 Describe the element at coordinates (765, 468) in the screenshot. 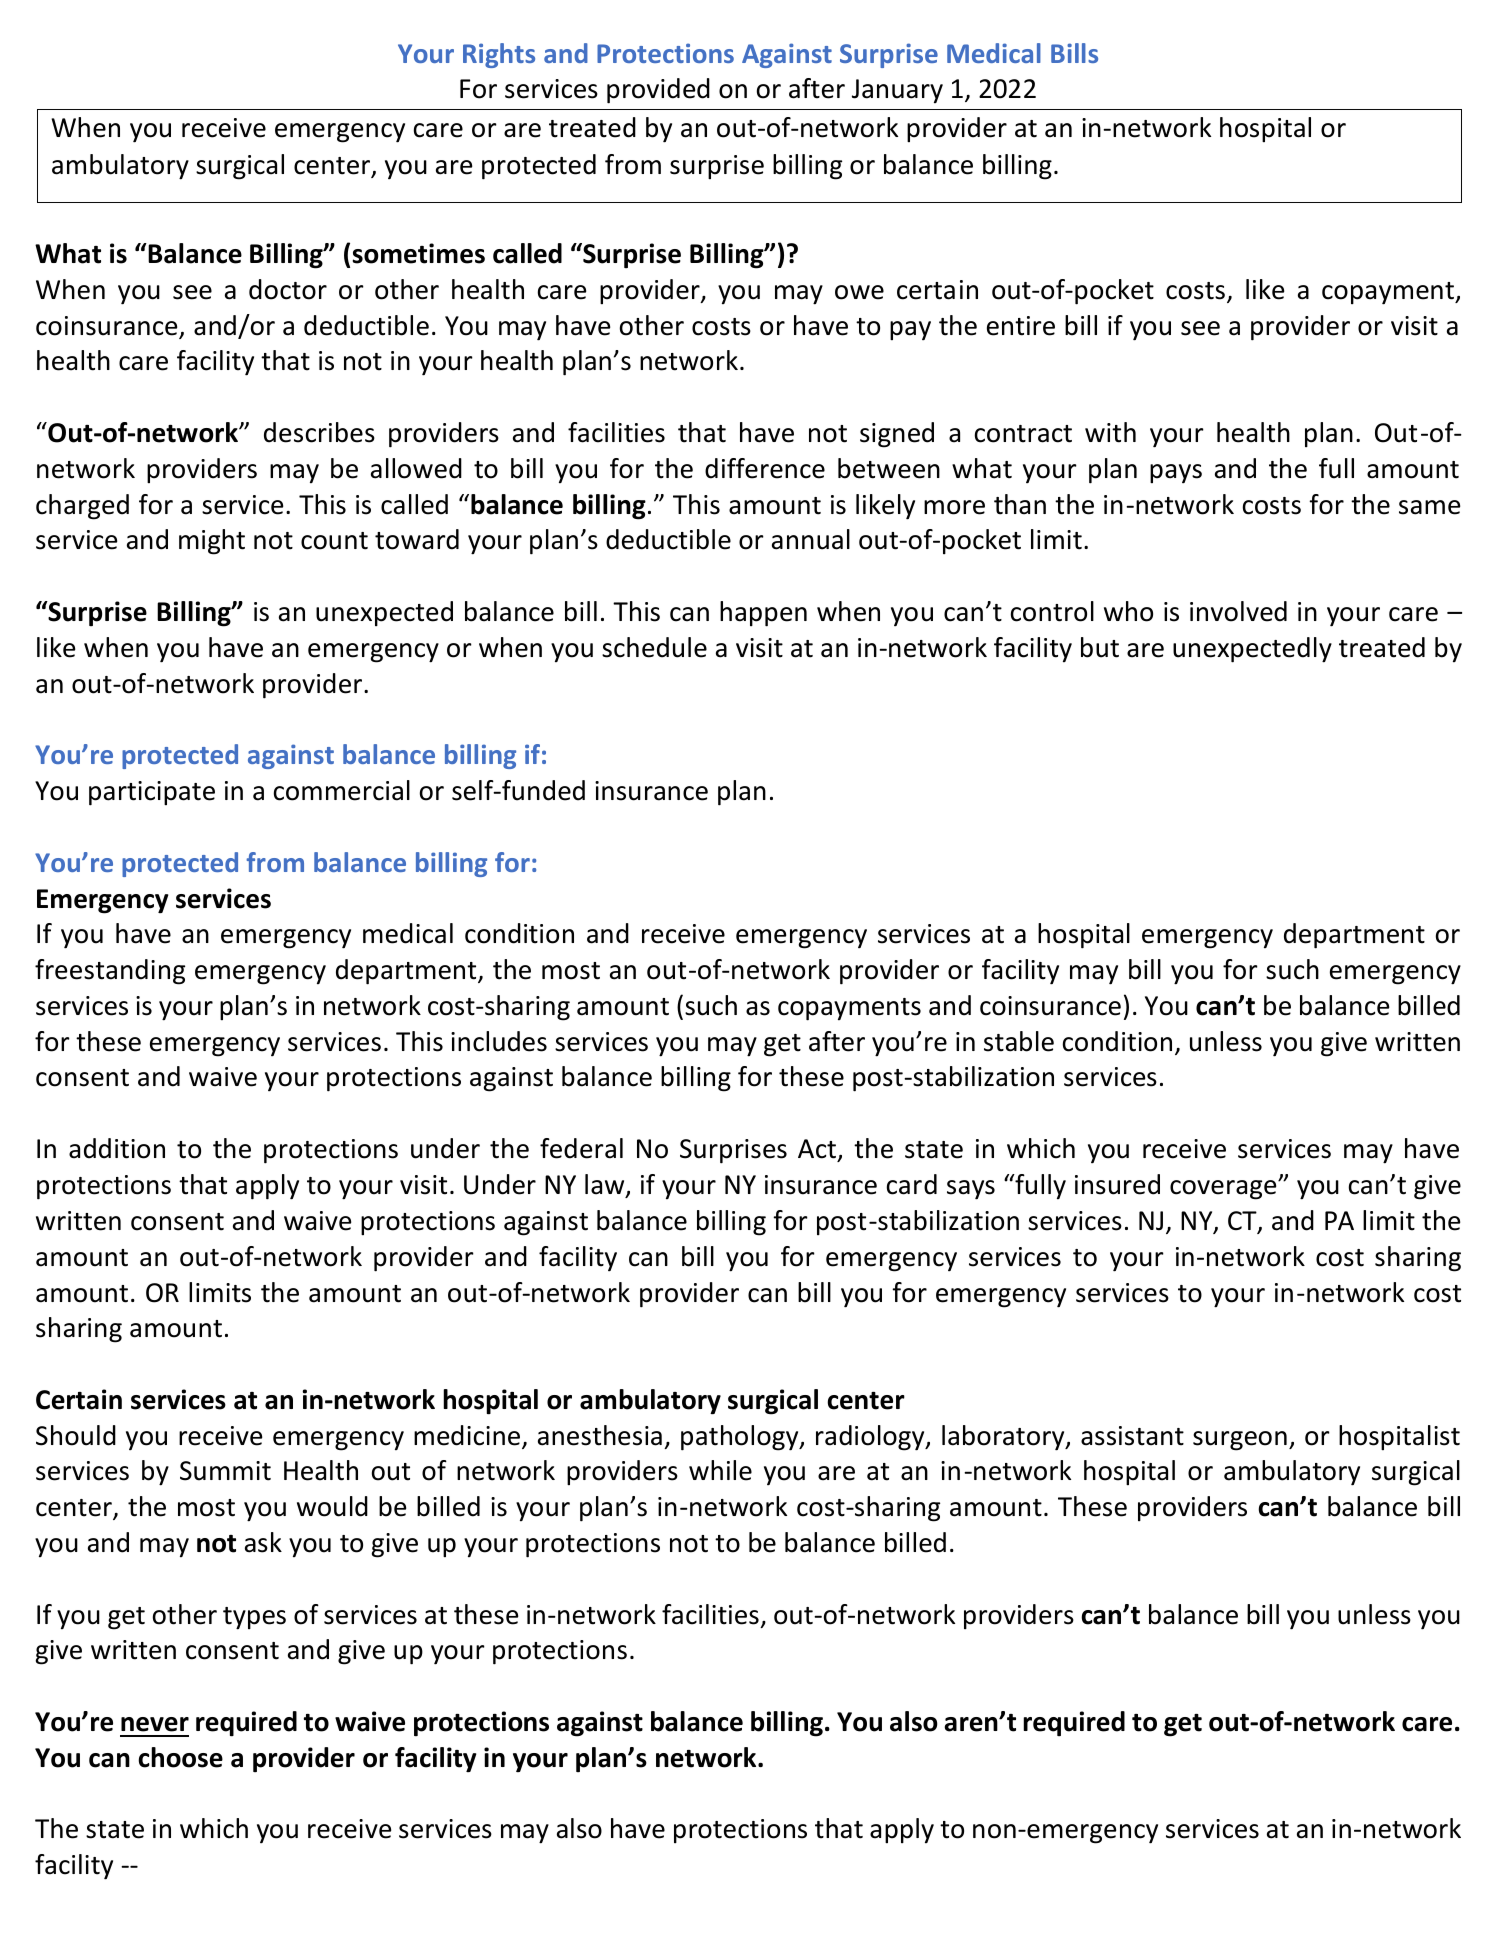

I see `difference` at that location.
